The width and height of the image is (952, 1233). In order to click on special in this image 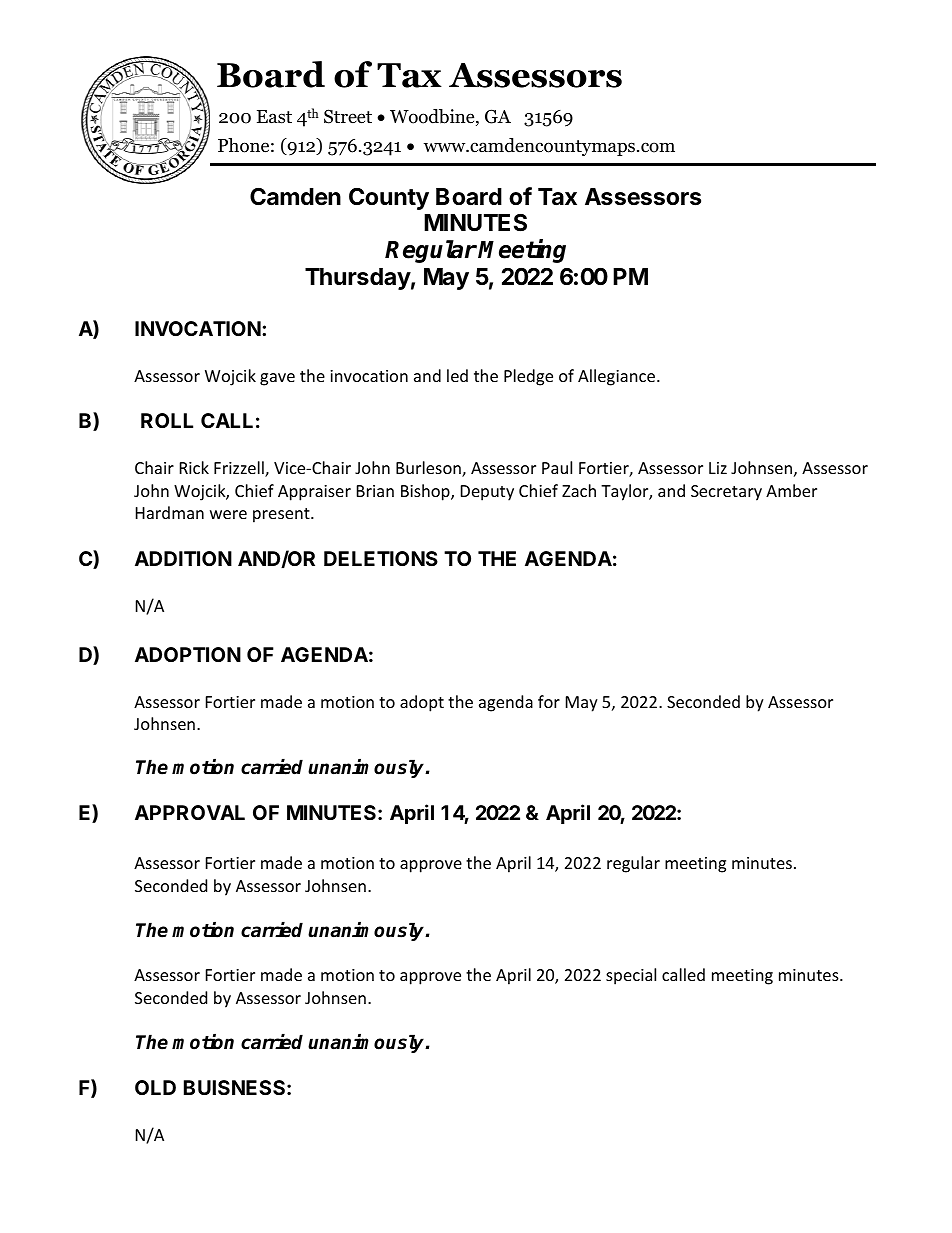, I will do `click(631, 976)`.
